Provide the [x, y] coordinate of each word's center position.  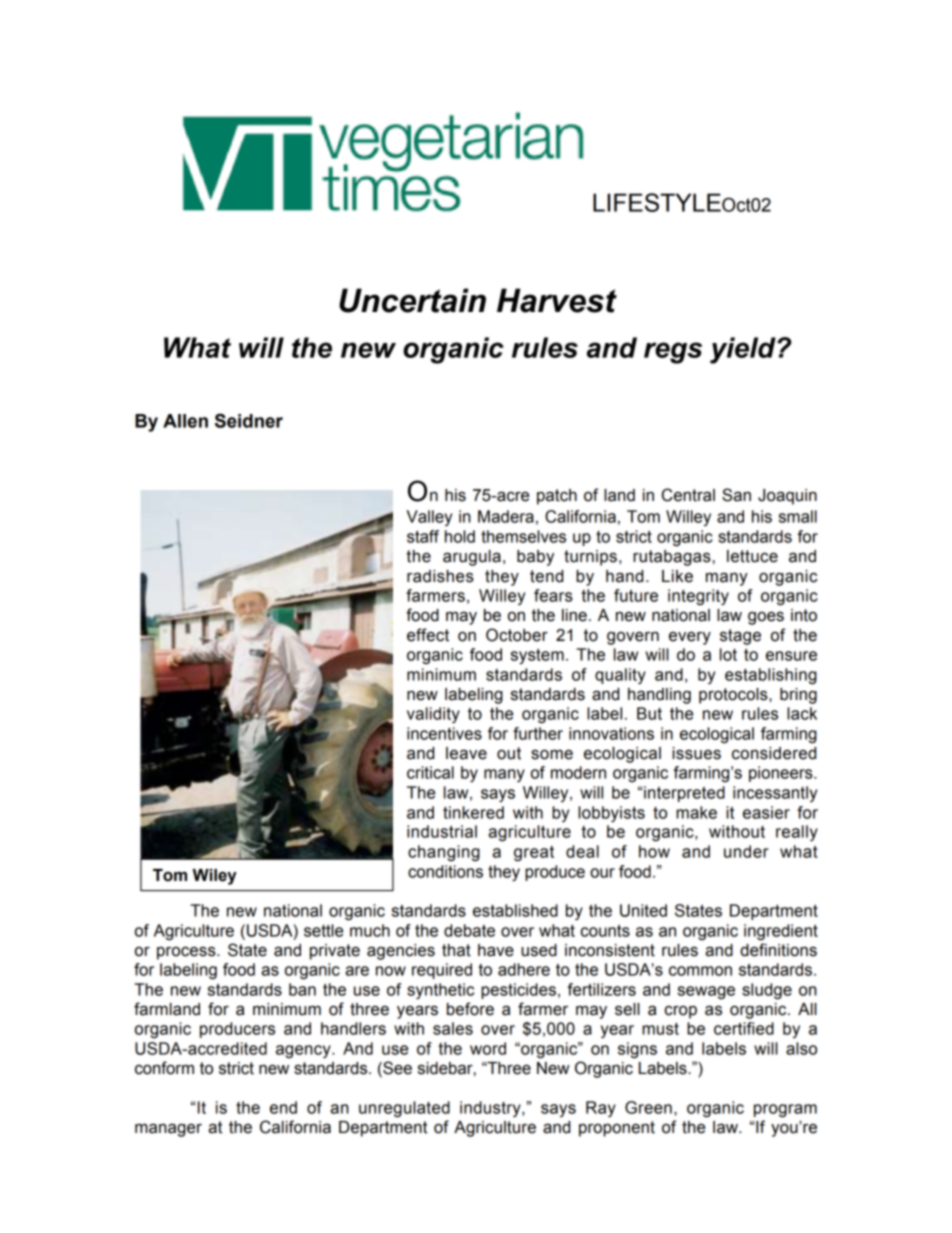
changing [444, 853]
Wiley [215, 877]
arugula [472, 558]
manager [168, 1130]
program [785, 1110]
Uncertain [412, 300]
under [746, 851]
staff [423, 536]
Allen [185, 421]
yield [744, 350]
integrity [698, 597]
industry [491, 1109]
